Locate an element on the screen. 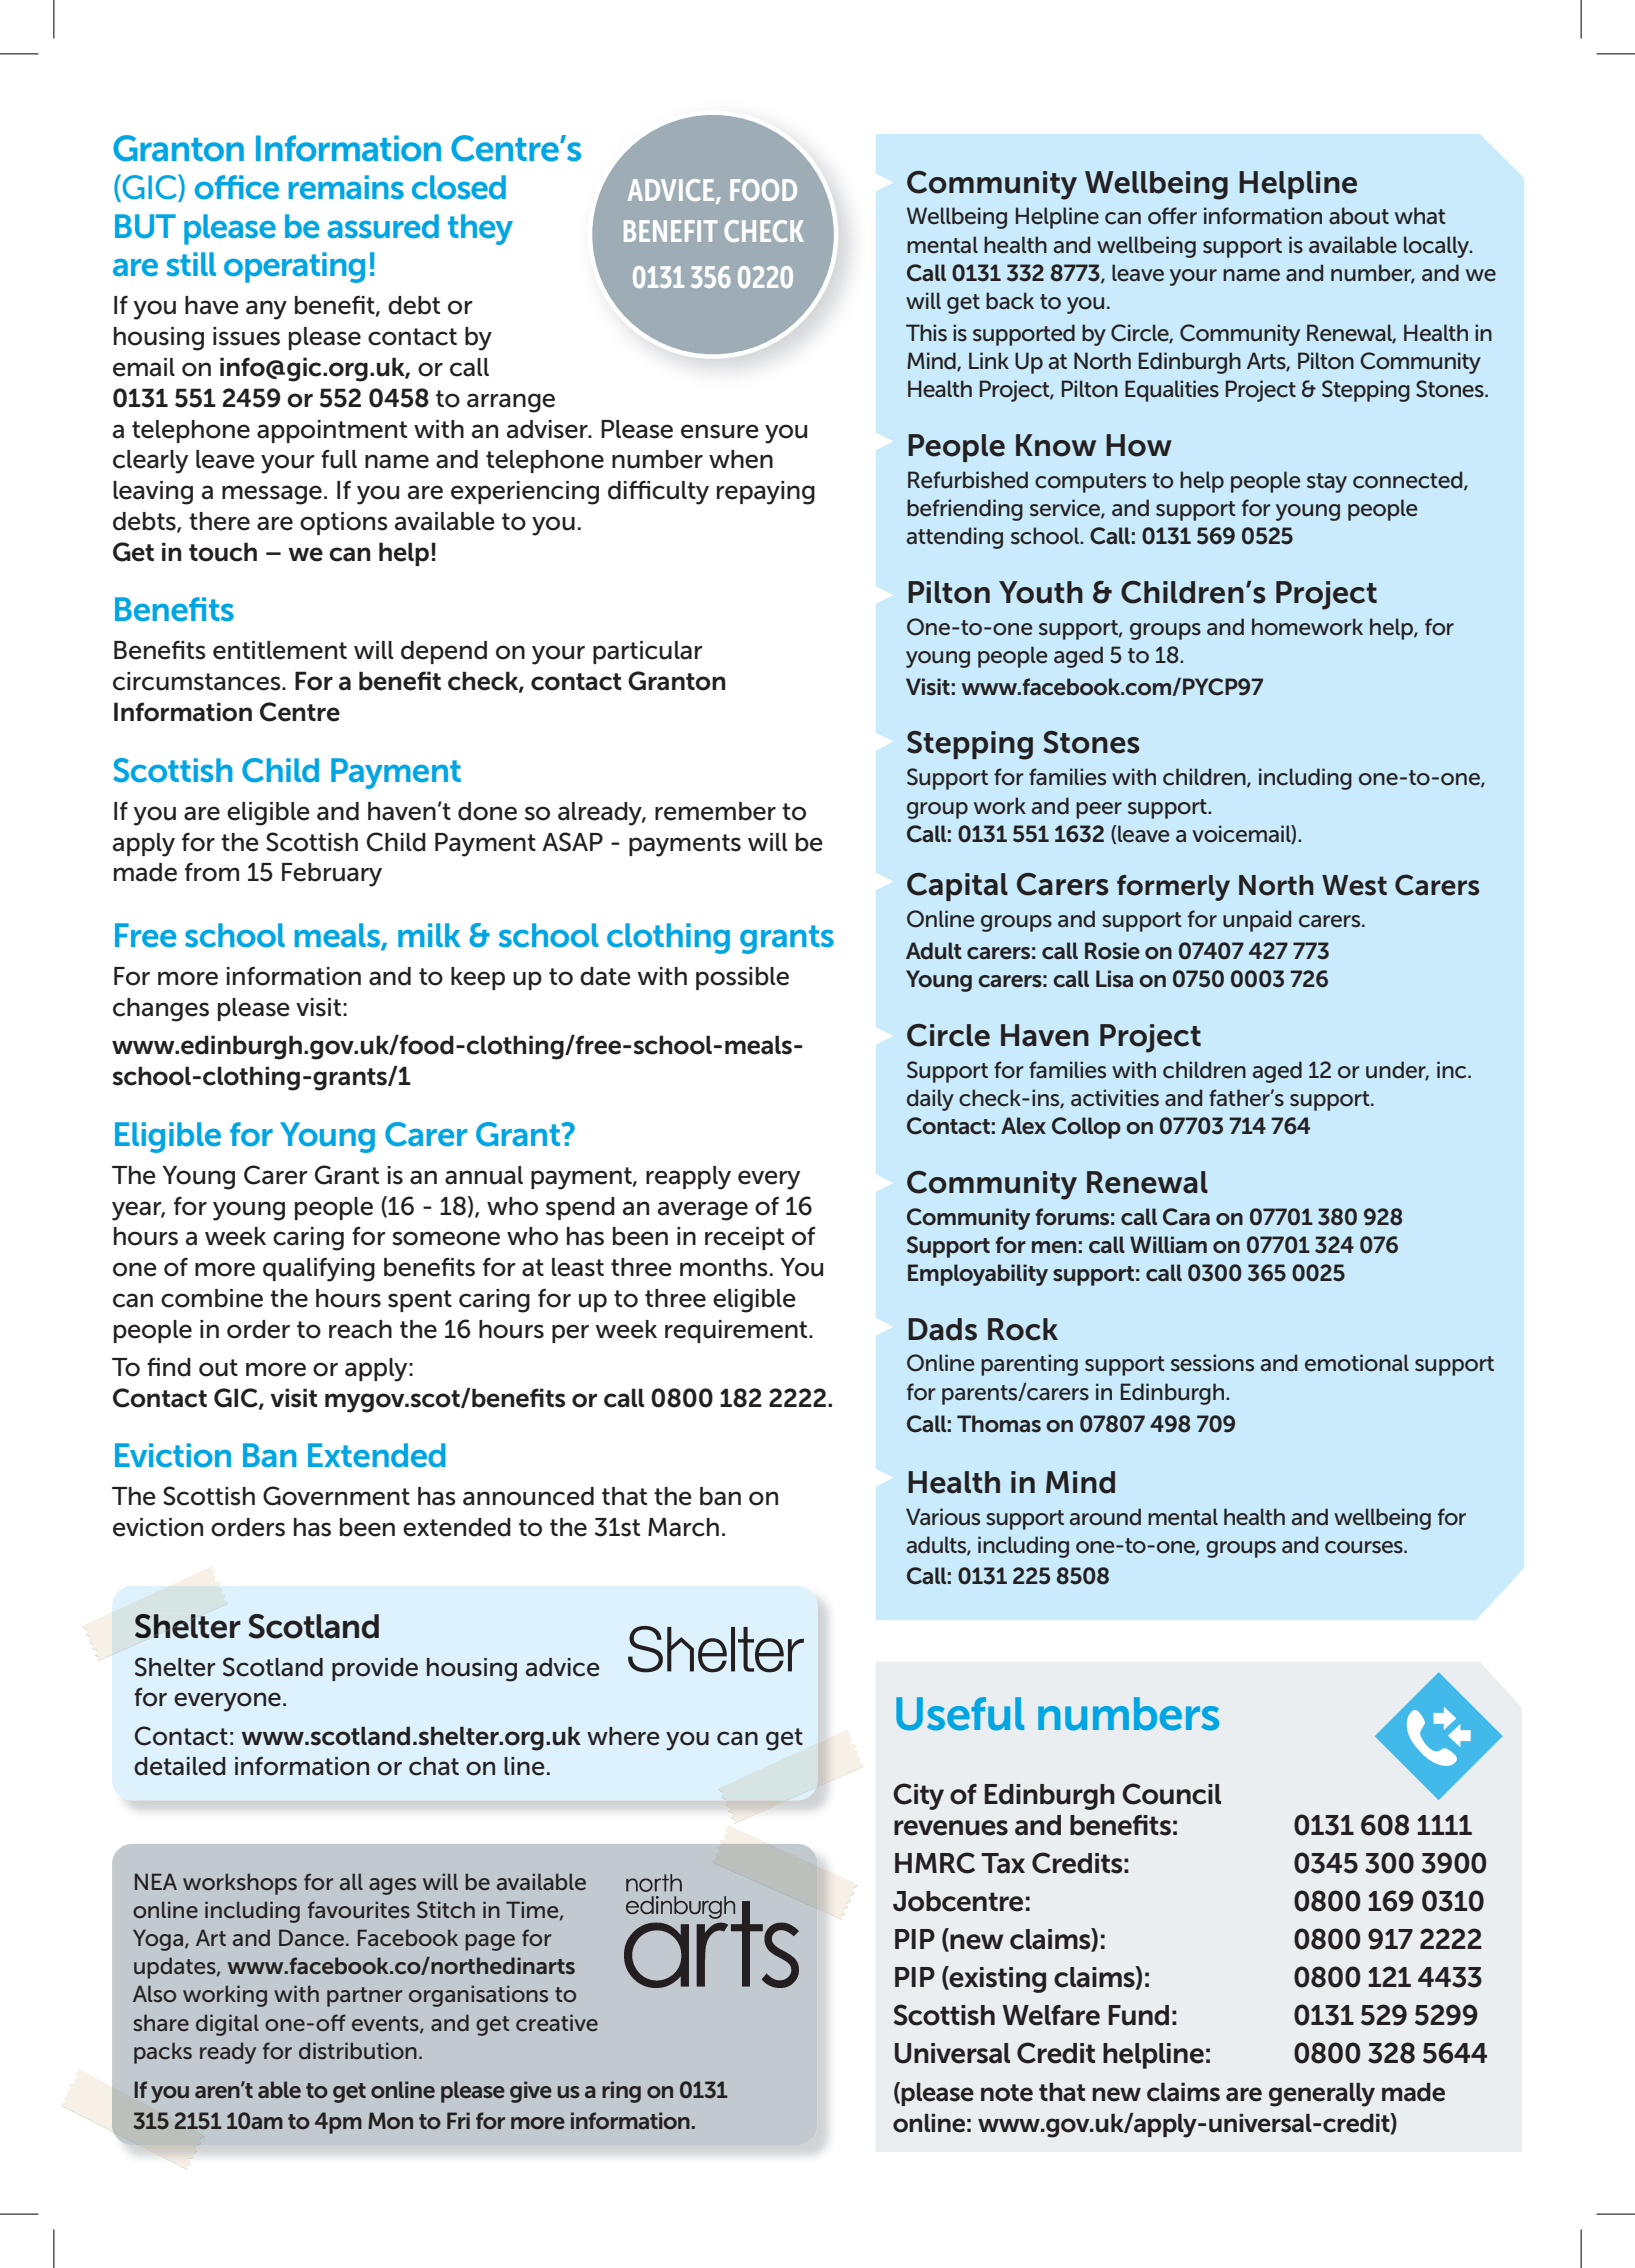  This is located at coordinates (926, 333).
